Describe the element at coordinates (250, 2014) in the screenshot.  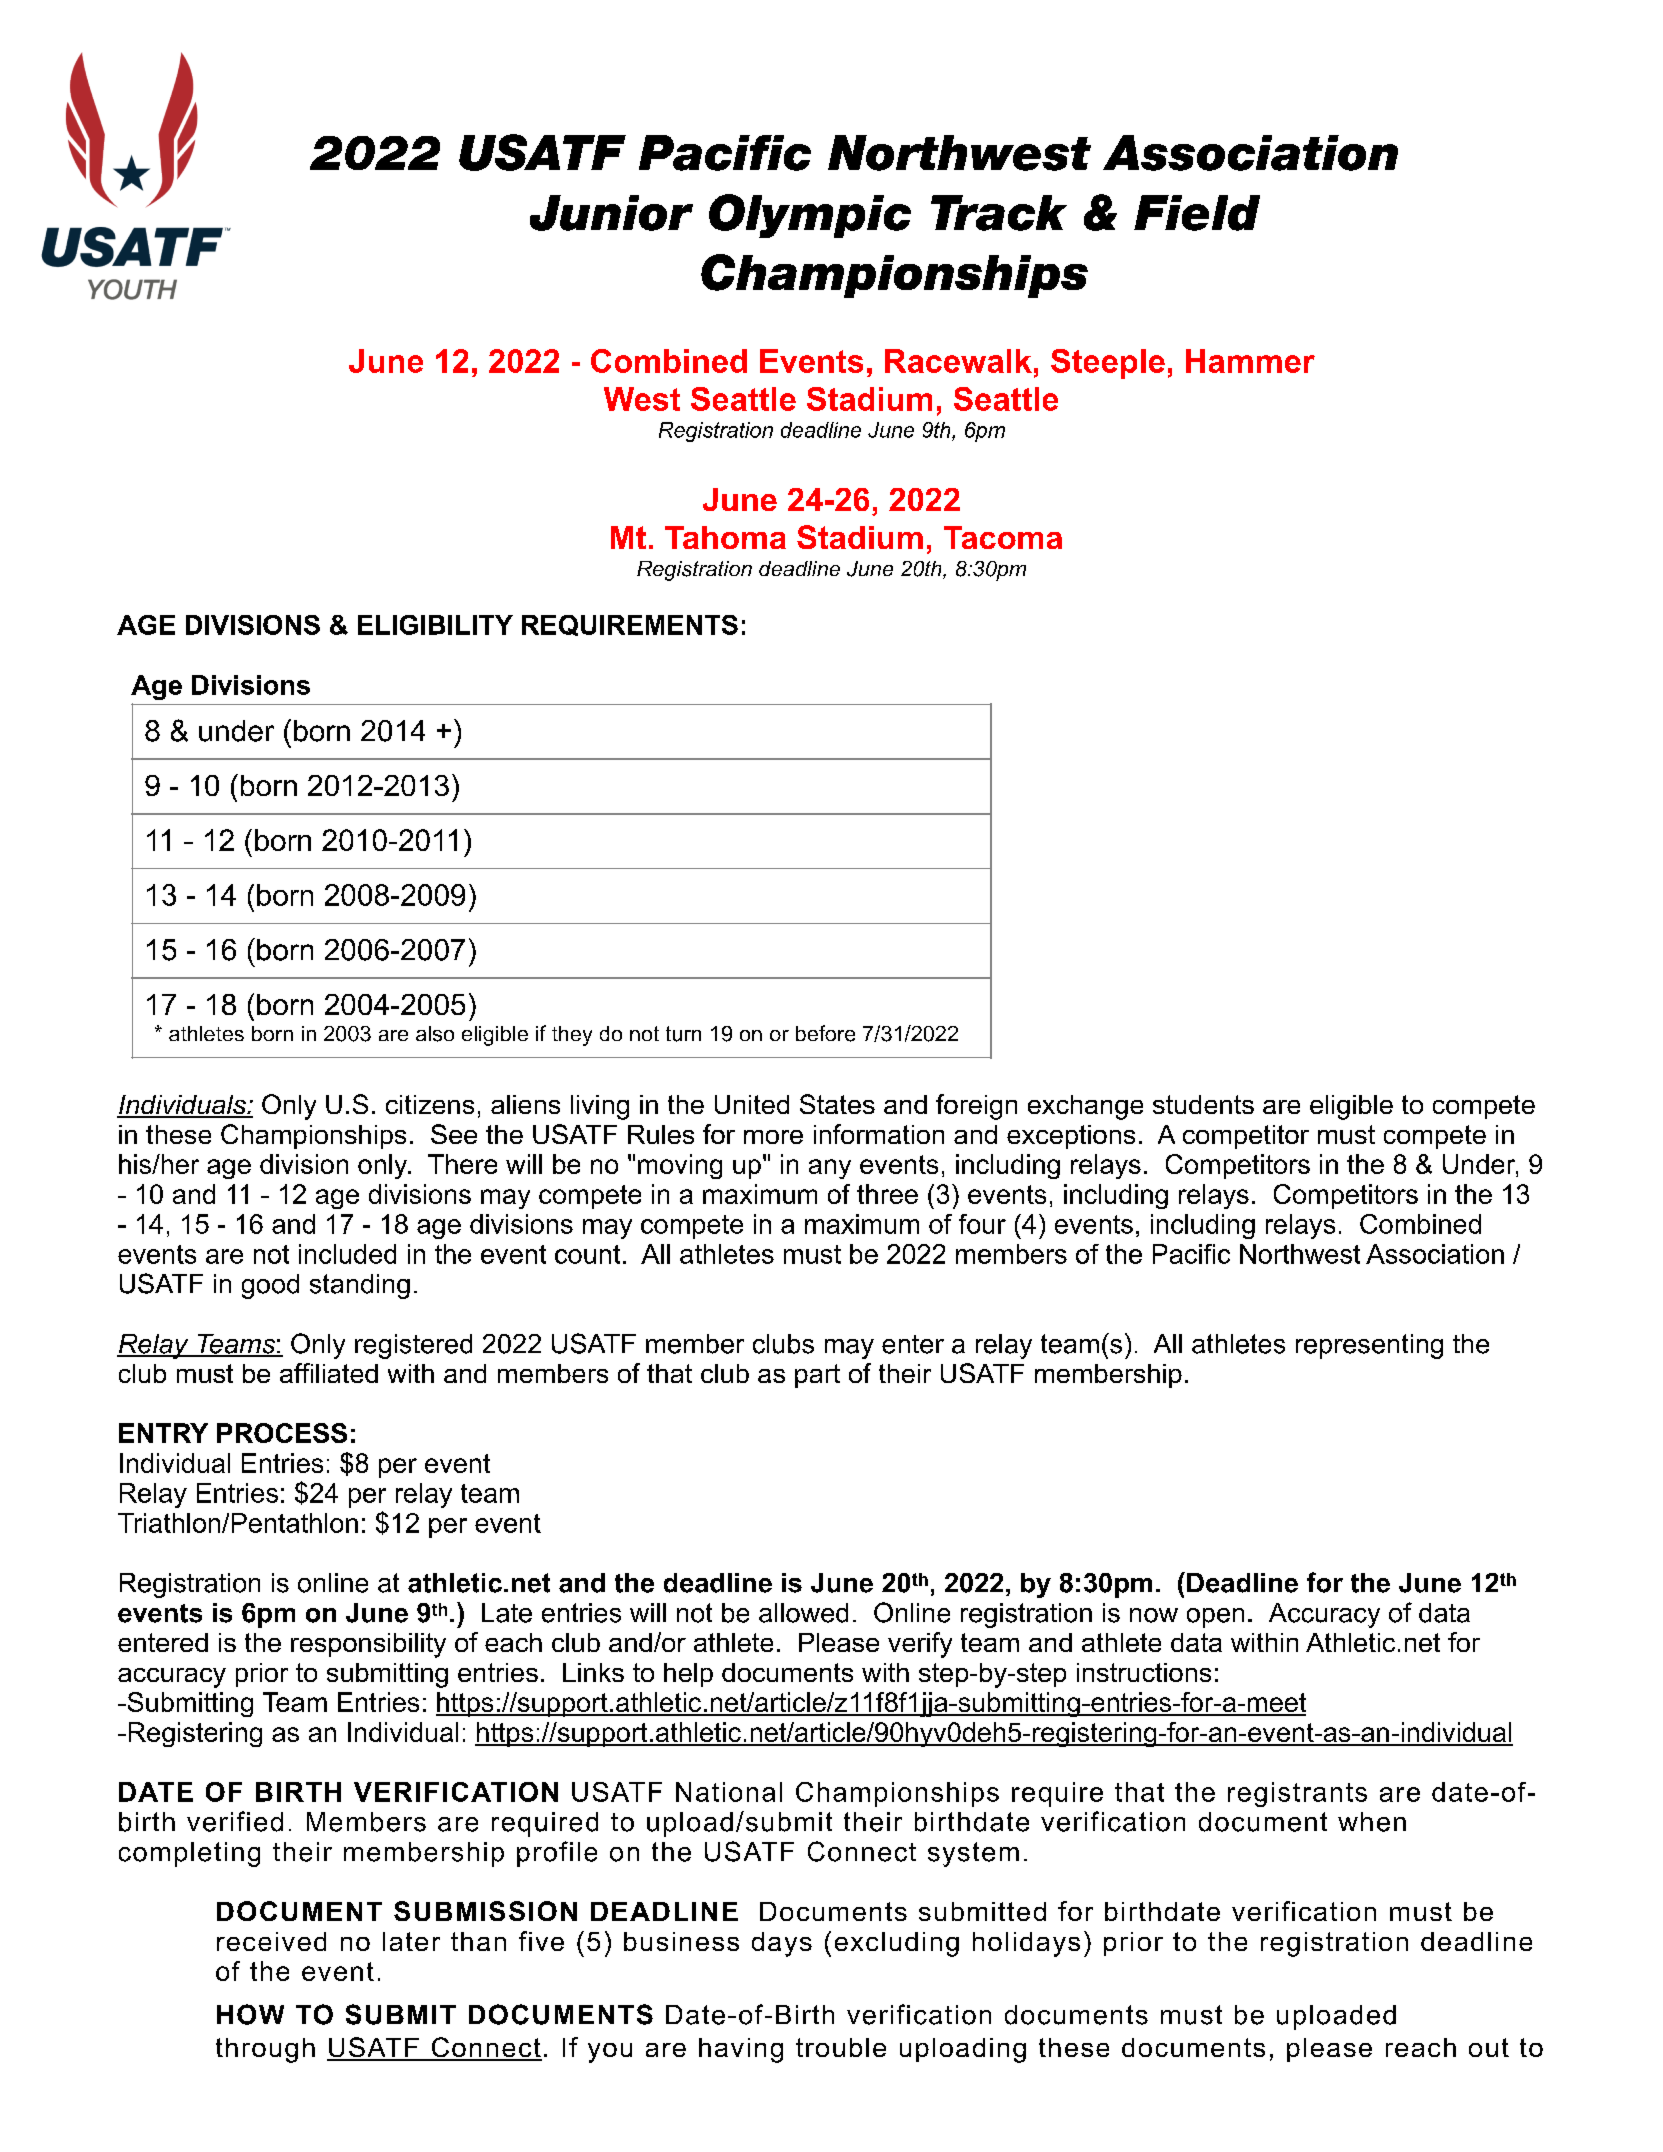
I see `HOW` at that location.
